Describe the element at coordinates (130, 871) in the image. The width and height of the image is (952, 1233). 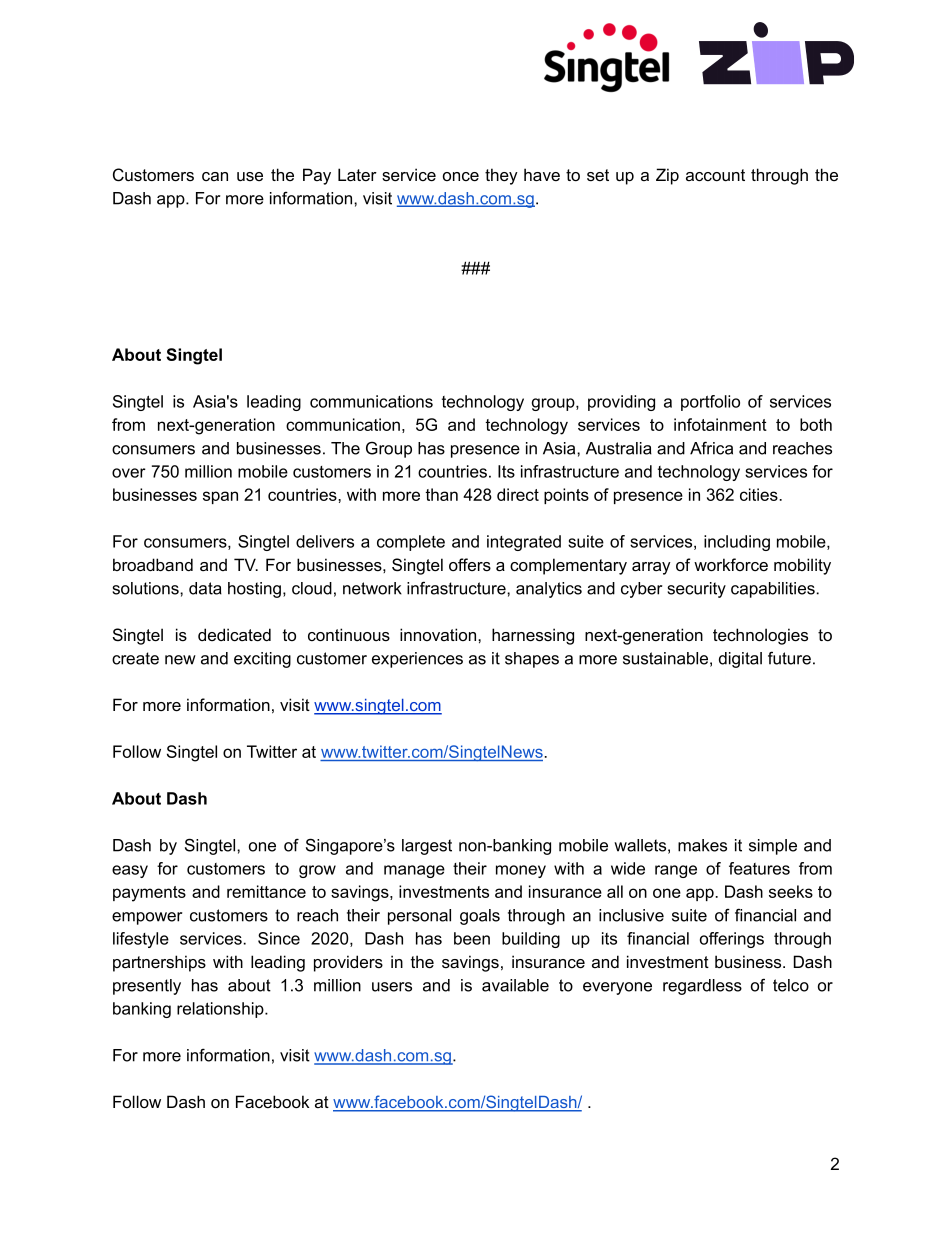
I see `easy` at that location.
